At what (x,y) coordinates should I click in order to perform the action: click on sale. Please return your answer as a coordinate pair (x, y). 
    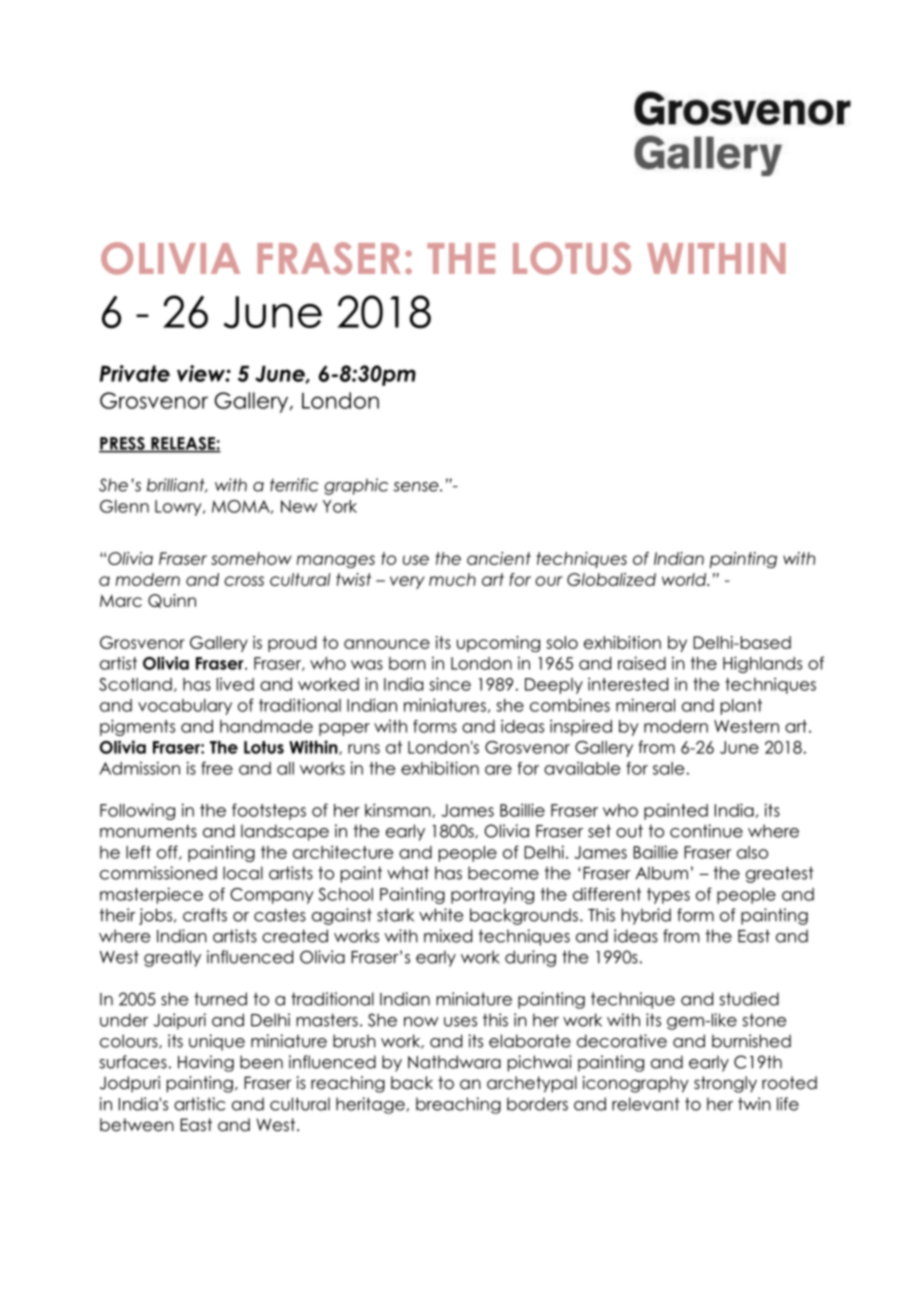
    Looking at the image, I should click on (668, 768).
